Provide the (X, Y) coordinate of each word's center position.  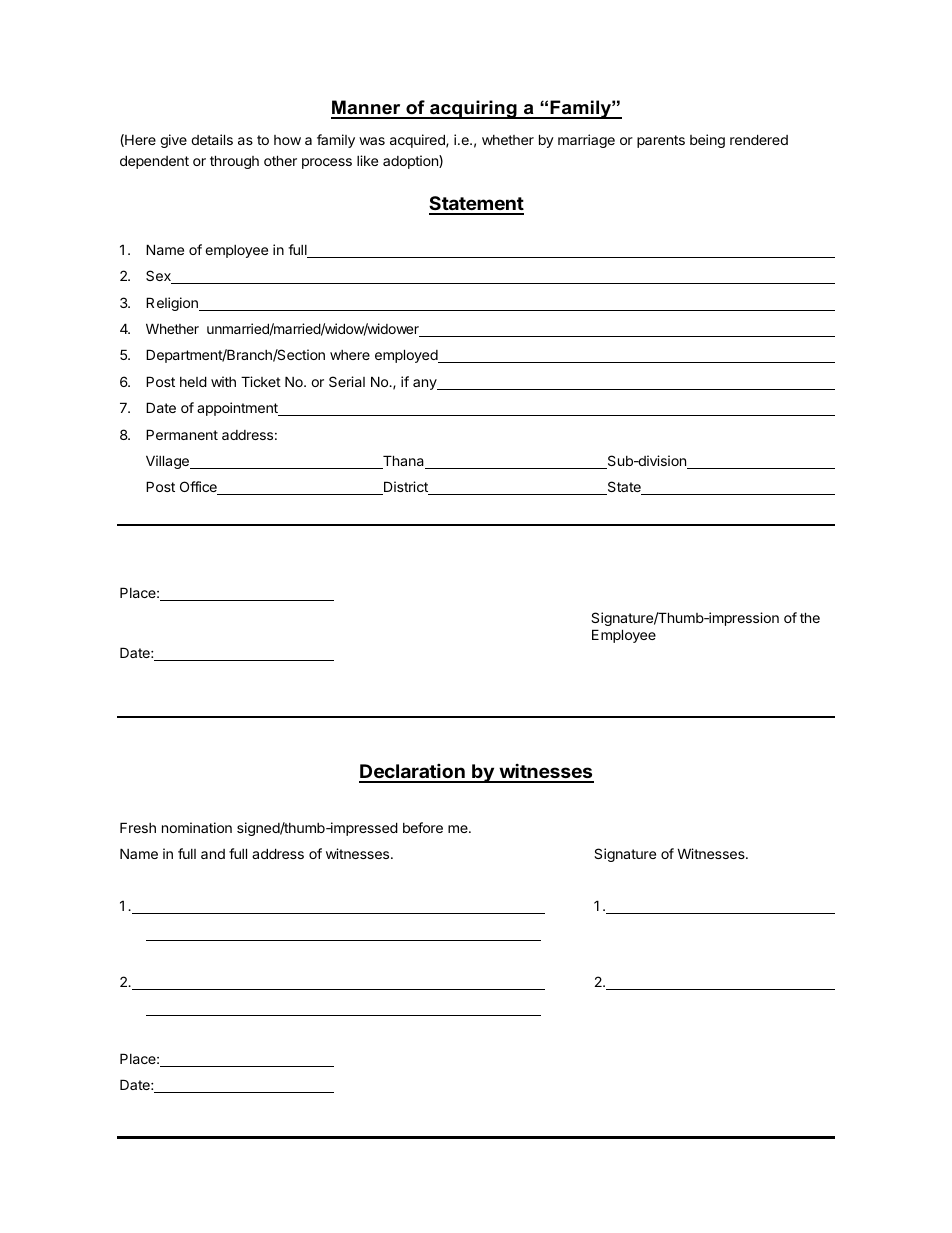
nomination (197, 827)
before (423, 827)
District (406, 488)
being (707, 141)
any (426, 384)
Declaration (413, 773)
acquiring (473, 109)
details (212, 139)
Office (199, 488)
